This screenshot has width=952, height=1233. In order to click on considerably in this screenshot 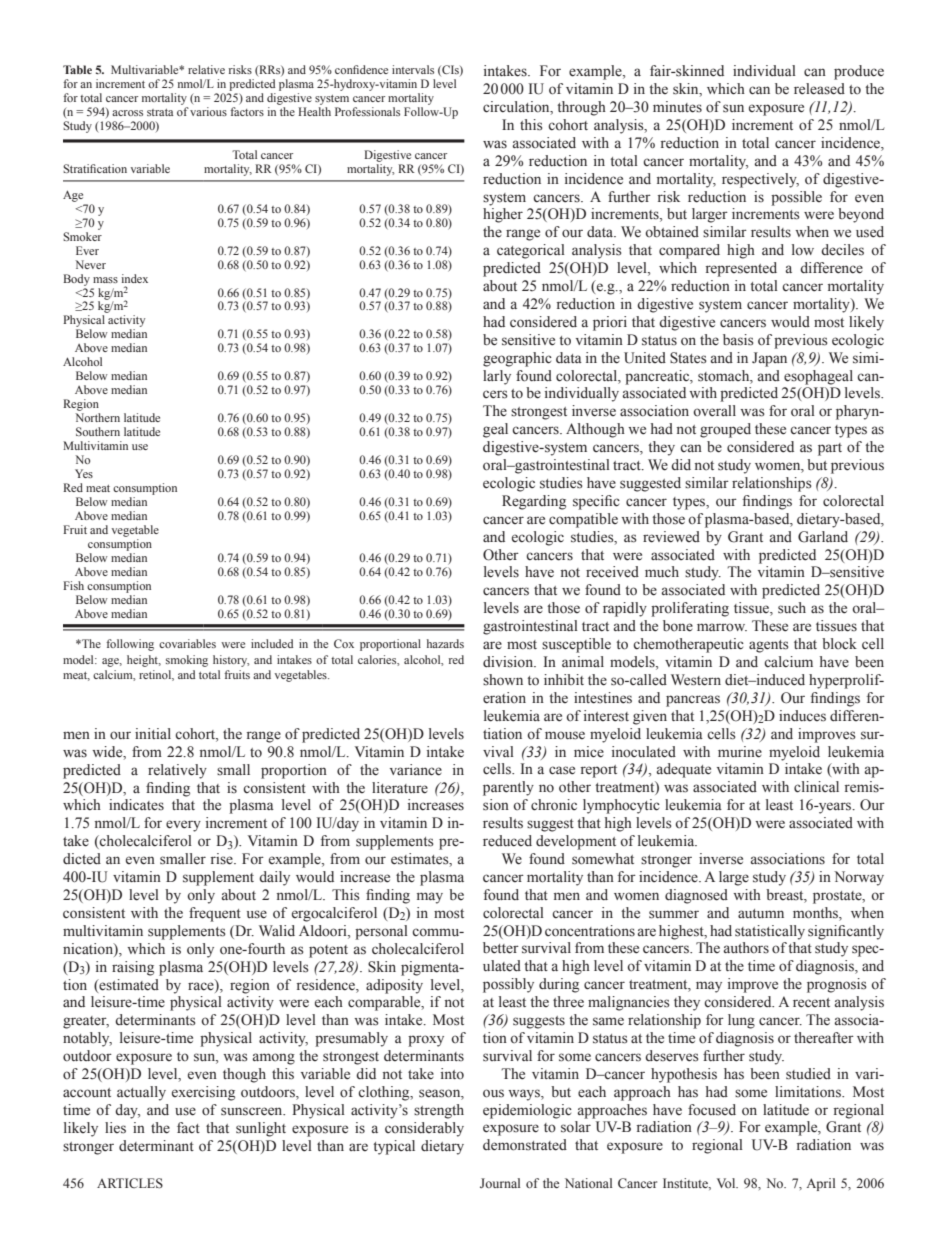, I will do `click(424, 1129)`.
